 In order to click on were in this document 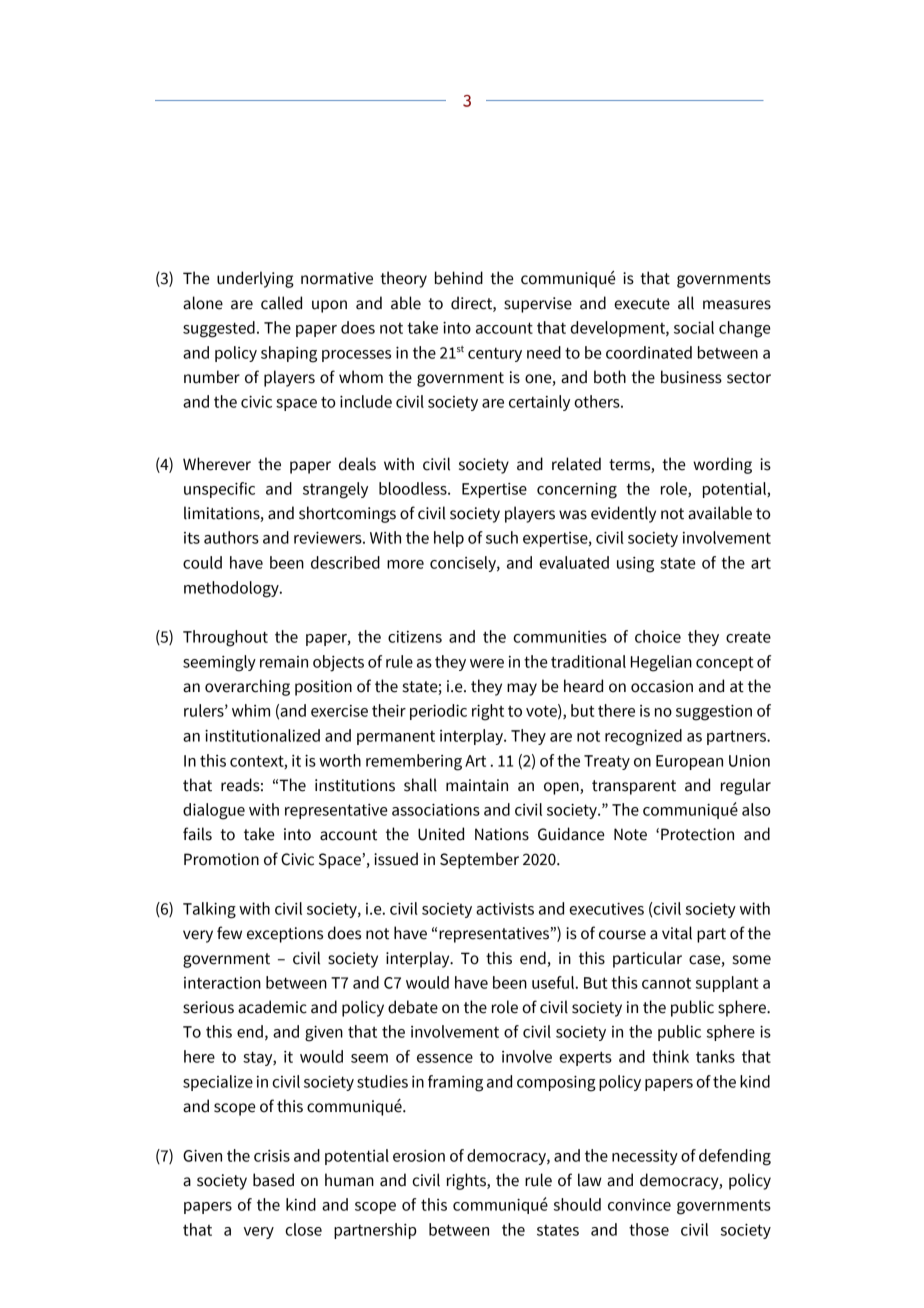, I will do `click(487, 663)`.
